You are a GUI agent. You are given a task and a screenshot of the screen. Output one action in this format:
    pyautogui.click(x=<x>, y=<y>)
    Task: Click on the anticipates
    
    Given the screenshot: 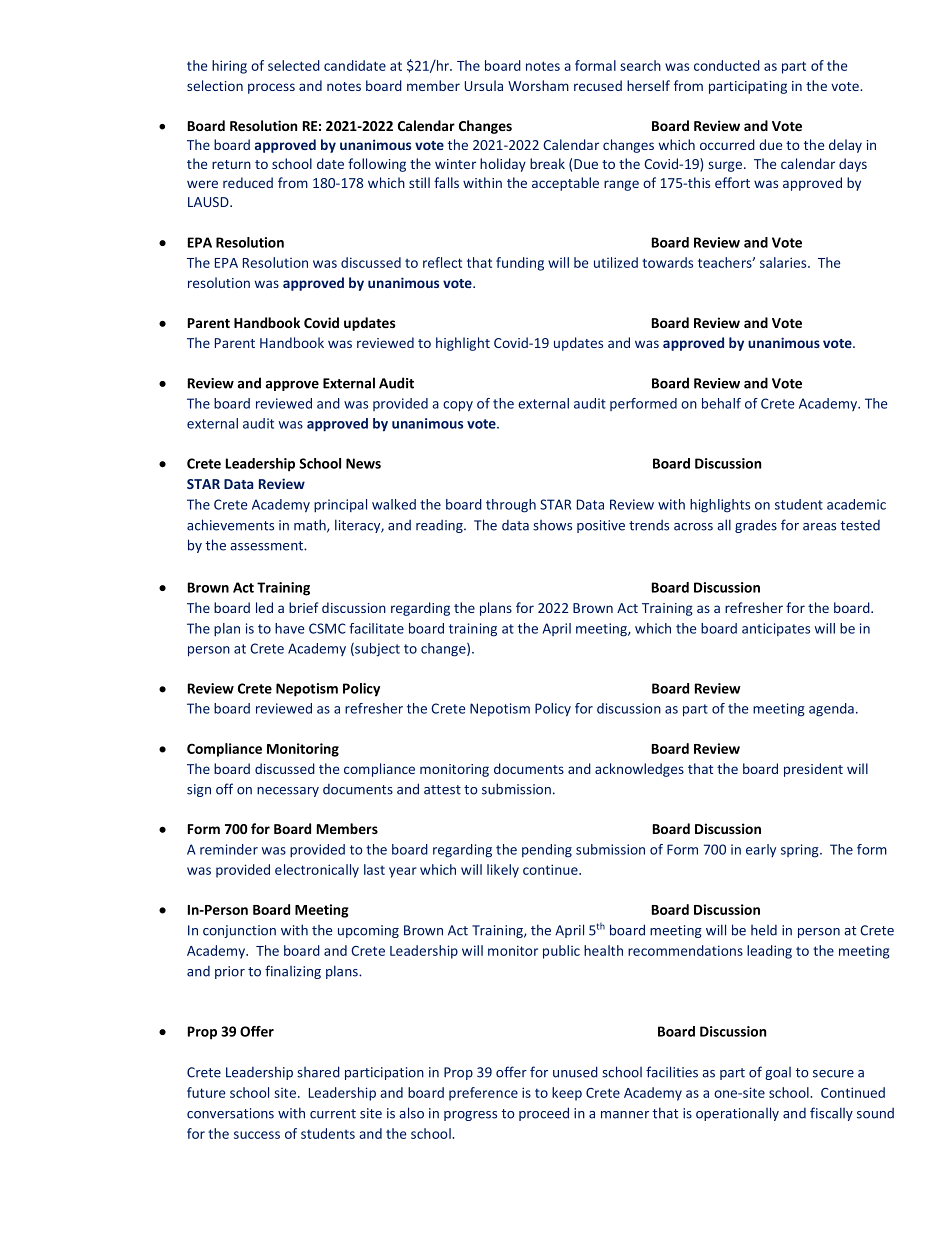 What is the action you would take?
    pyautogui.click(x=776, y=629)
